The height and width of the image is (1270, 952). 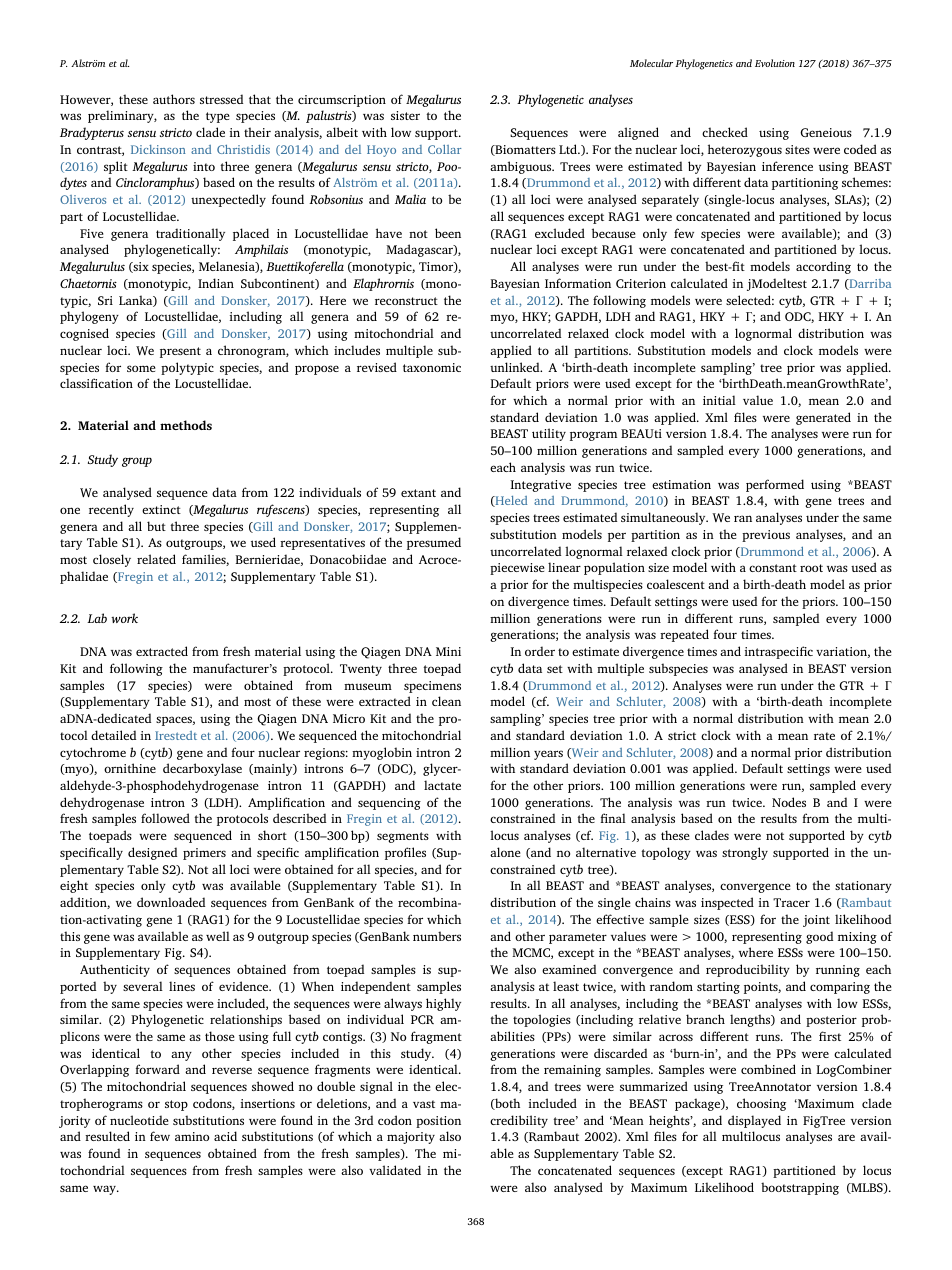 What do you see at coordinates (519, 1121) in the image?
I see `credibility` at bounding box center [519, 1121].
